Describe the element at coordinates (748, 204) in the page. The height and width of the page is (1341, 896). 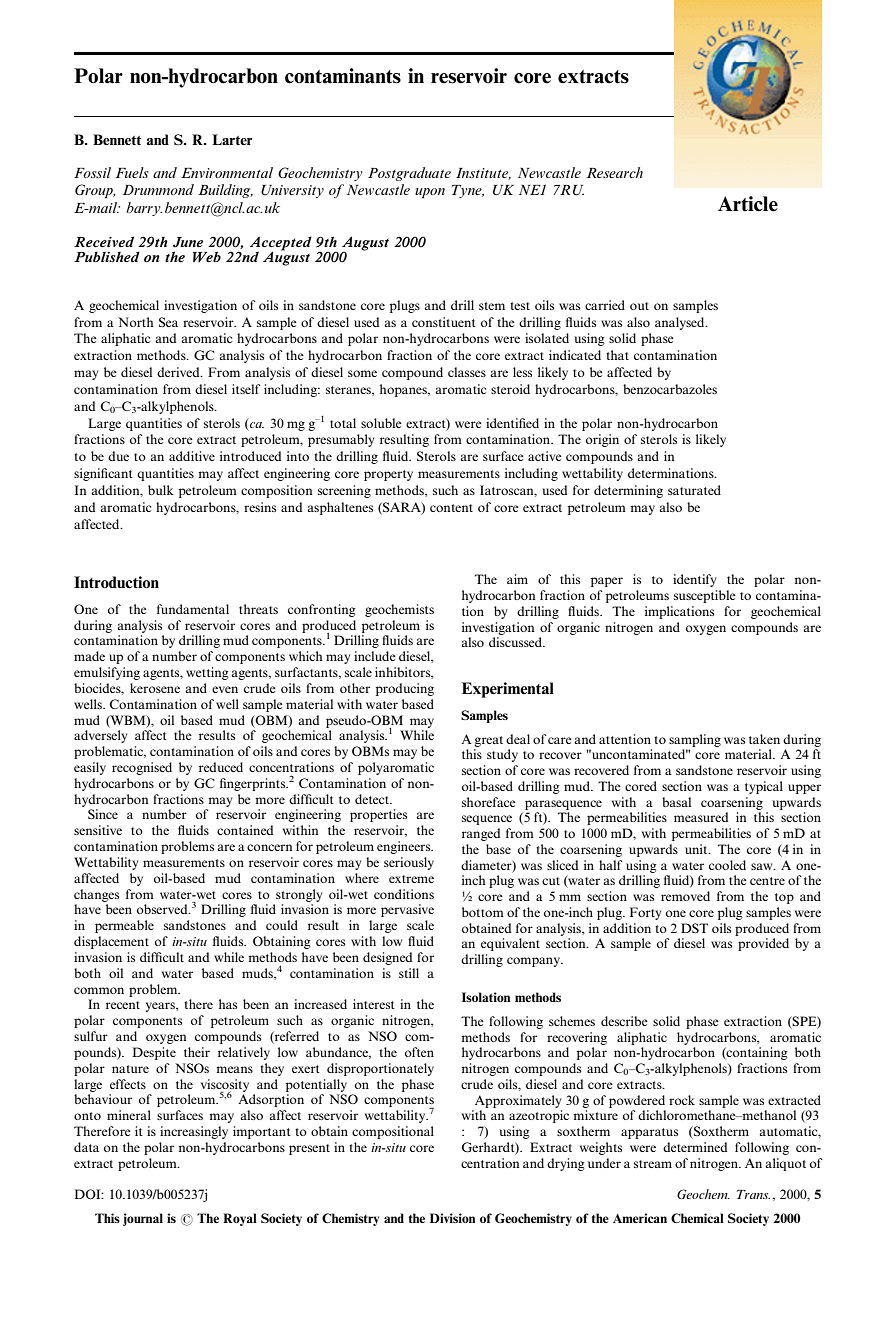
I see `Article` at that location.
